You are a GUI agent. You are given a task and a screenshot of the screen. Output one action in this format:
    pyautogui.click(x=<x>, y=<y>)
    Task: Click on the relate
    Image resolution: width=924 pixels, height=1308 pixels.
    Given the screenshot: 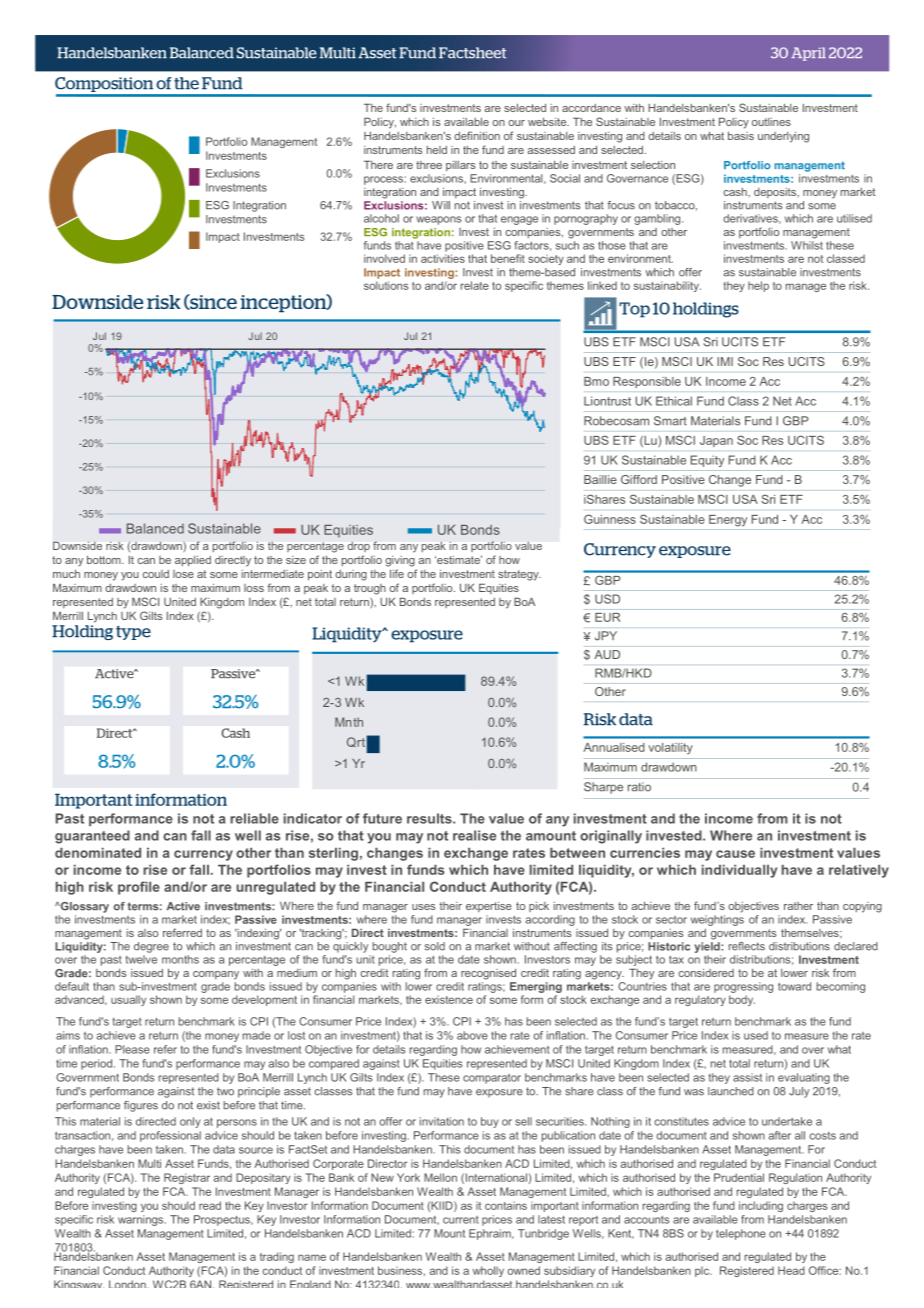 What is the action you would take?
    pyautogui.click(x=475, y=285)
